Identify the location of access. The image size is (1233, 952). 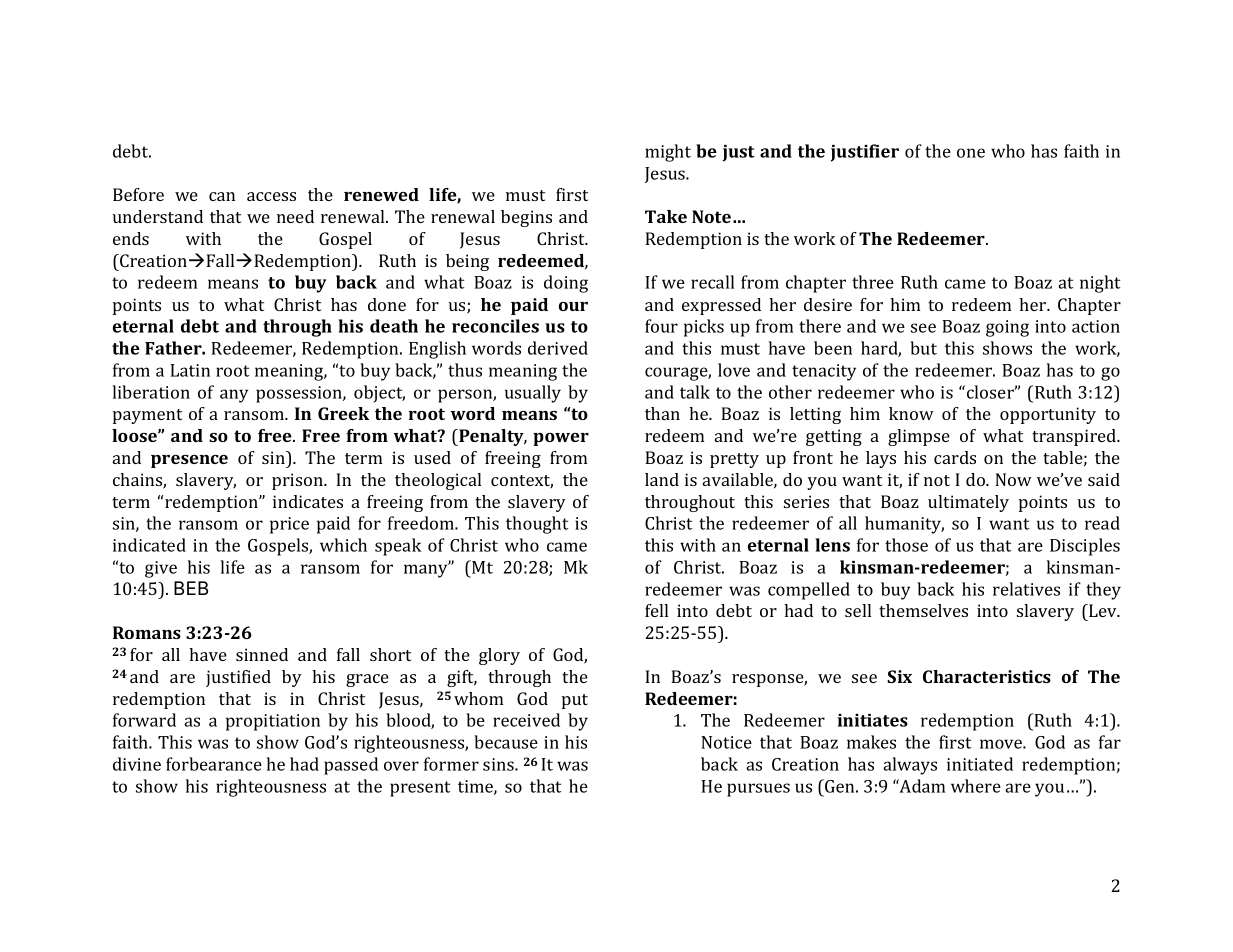
(271, 196).
